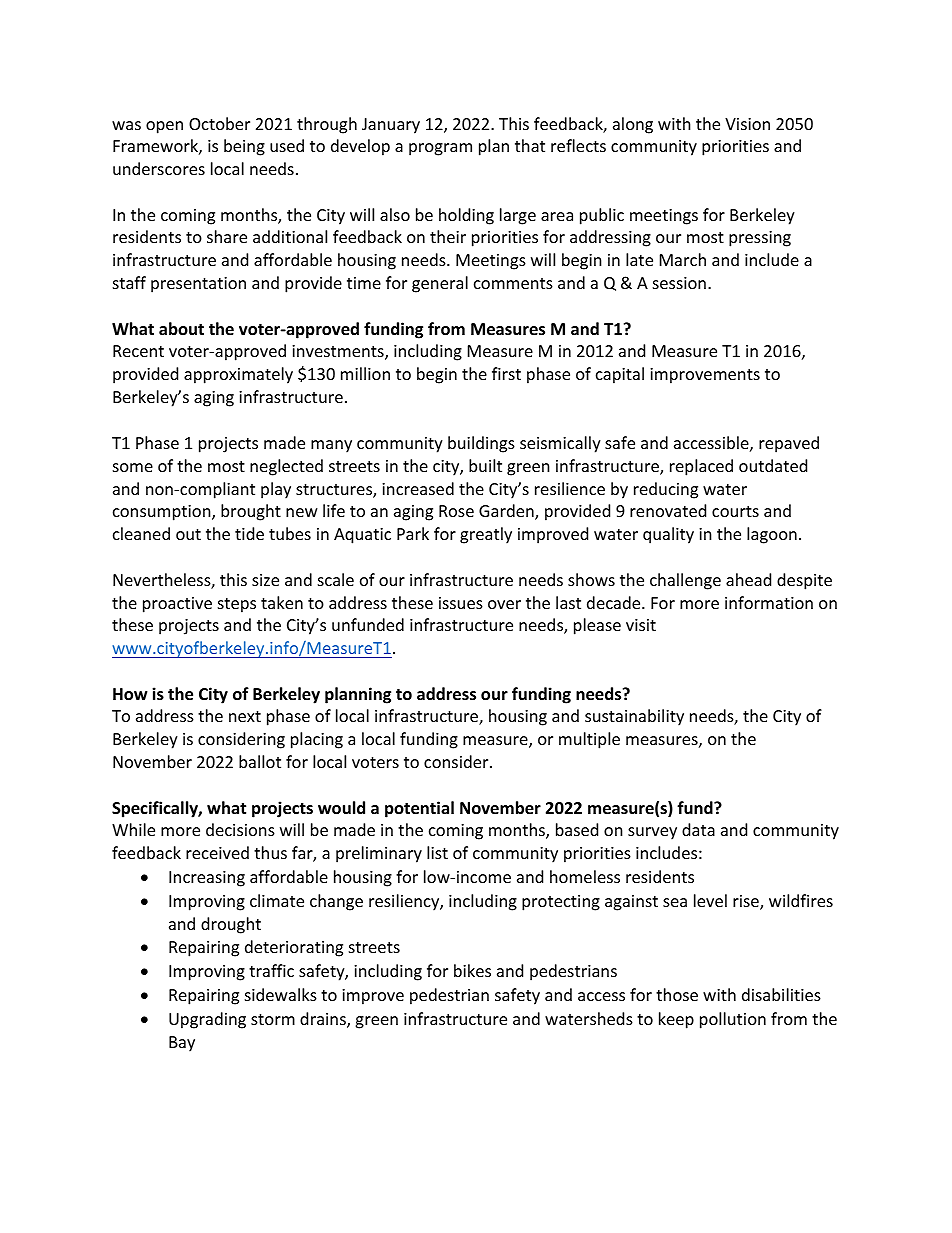 This image has width=952, height=1233. I want to click on Upgrading, so click(207, 1020).
